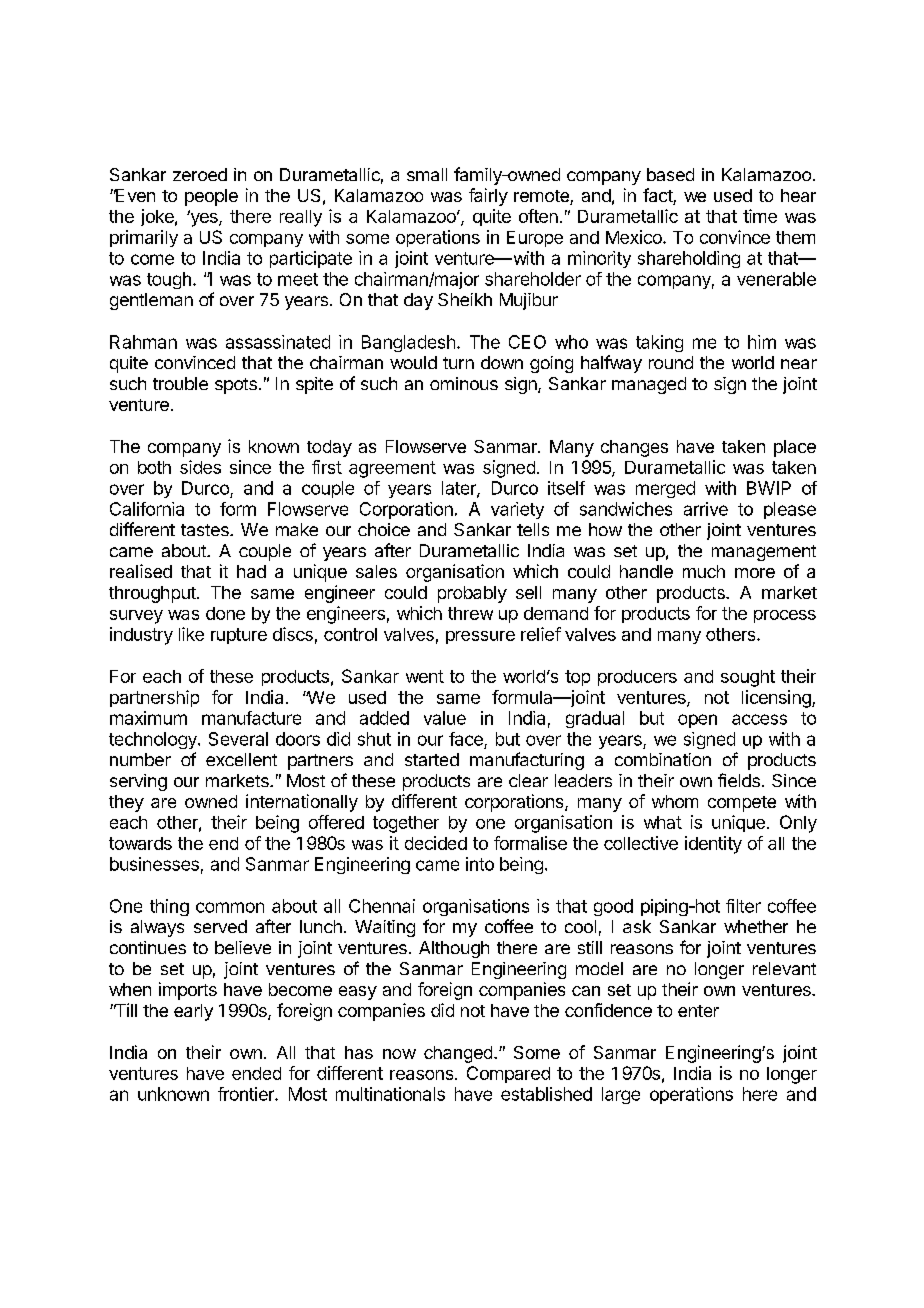  What do you see at coordinates (713, 845) in the image?
I see `identity` at bounding box center [713, 845].
